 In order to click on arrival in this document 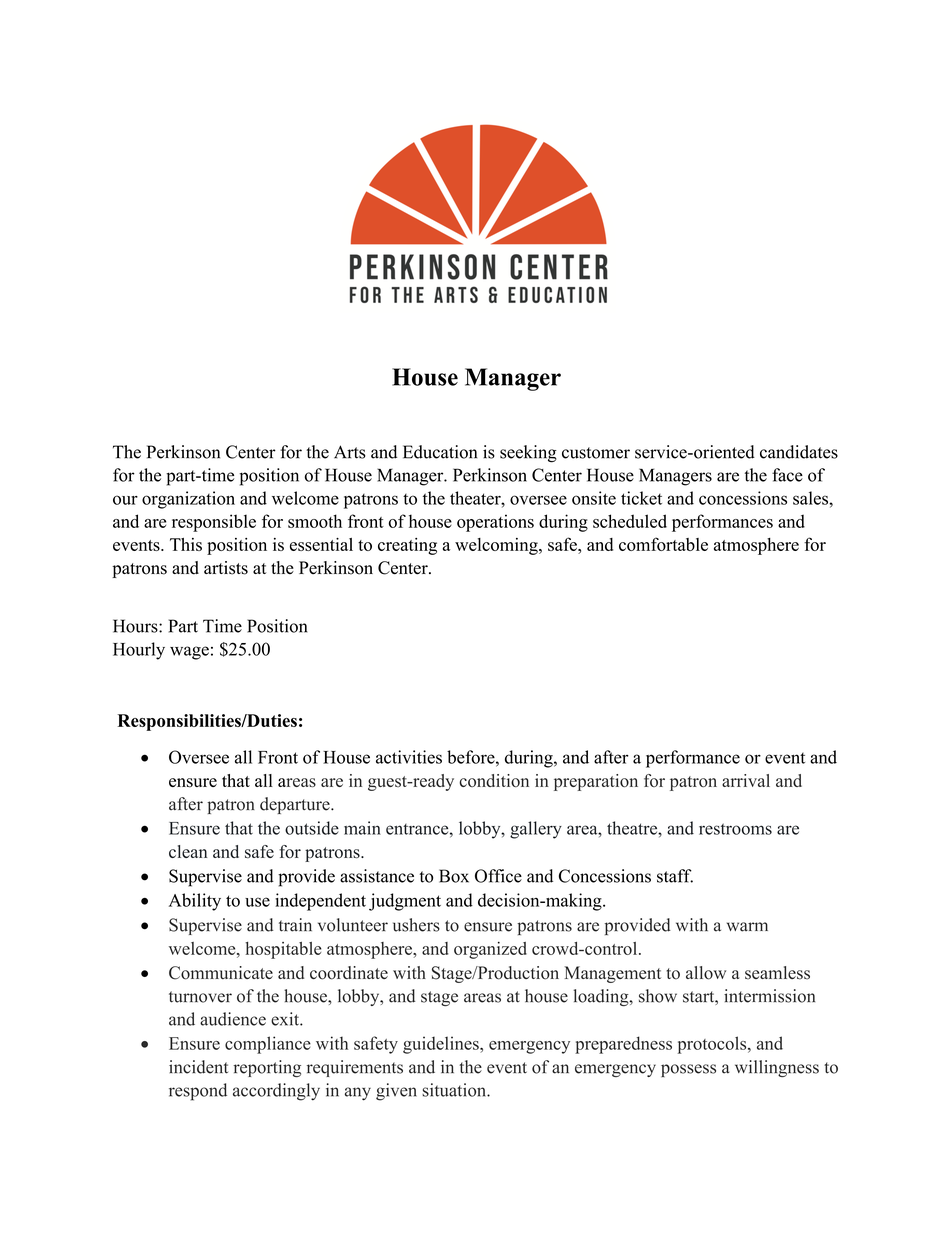, I will do `click(746, 780)`.
